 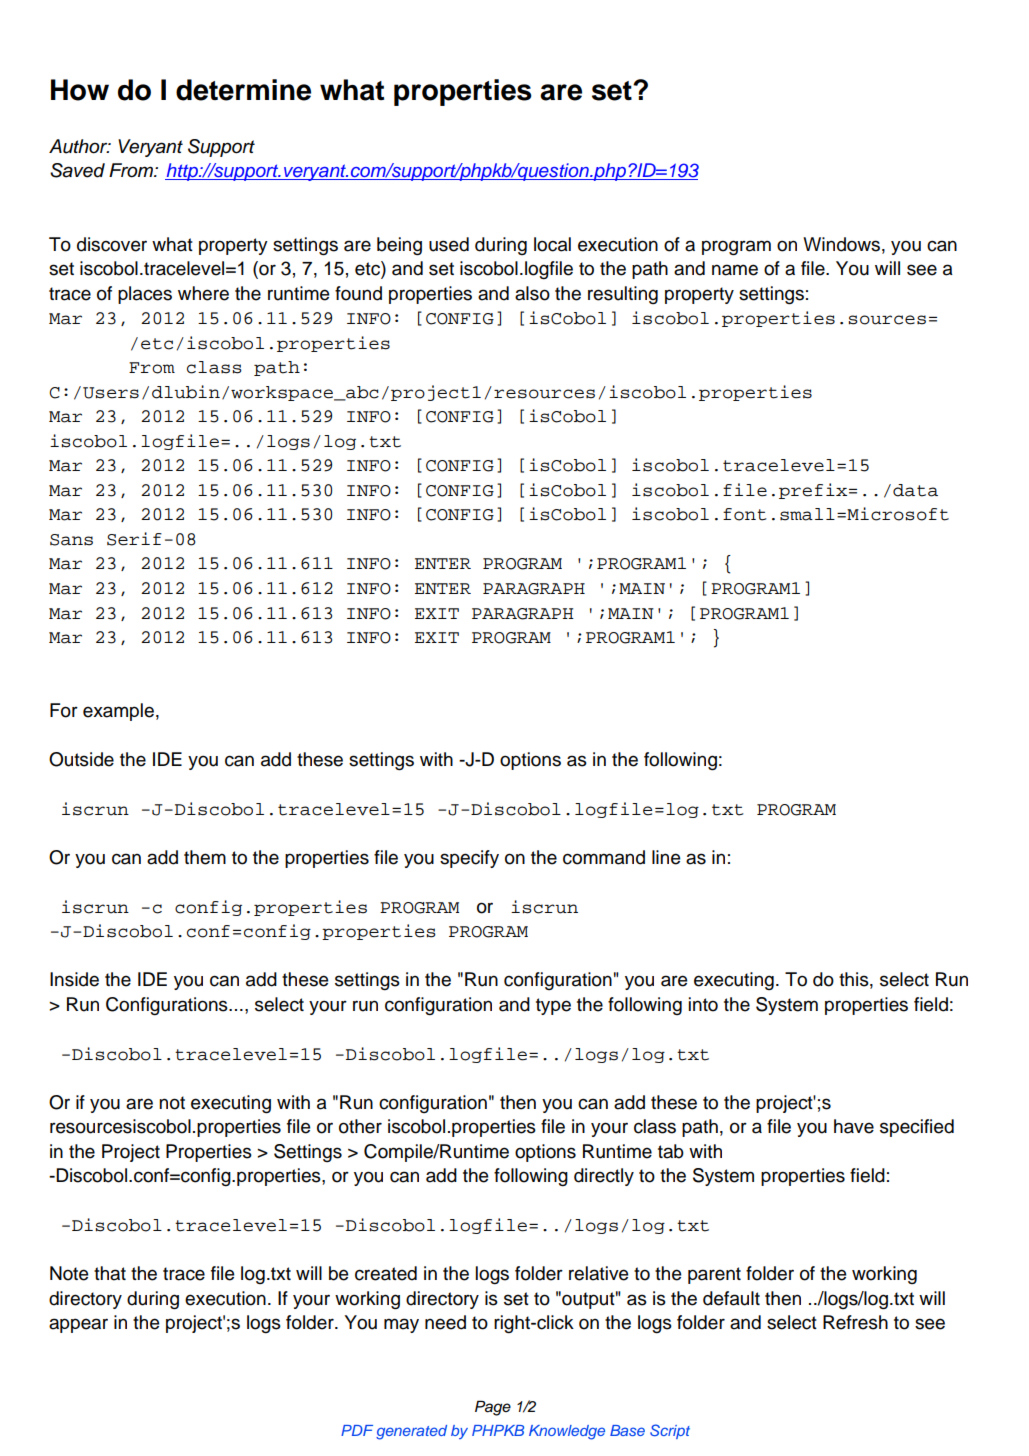 What do you see at coordinates (854, 1126) in the screenshot?
I see `have` at bounding box center [854, 1126].
